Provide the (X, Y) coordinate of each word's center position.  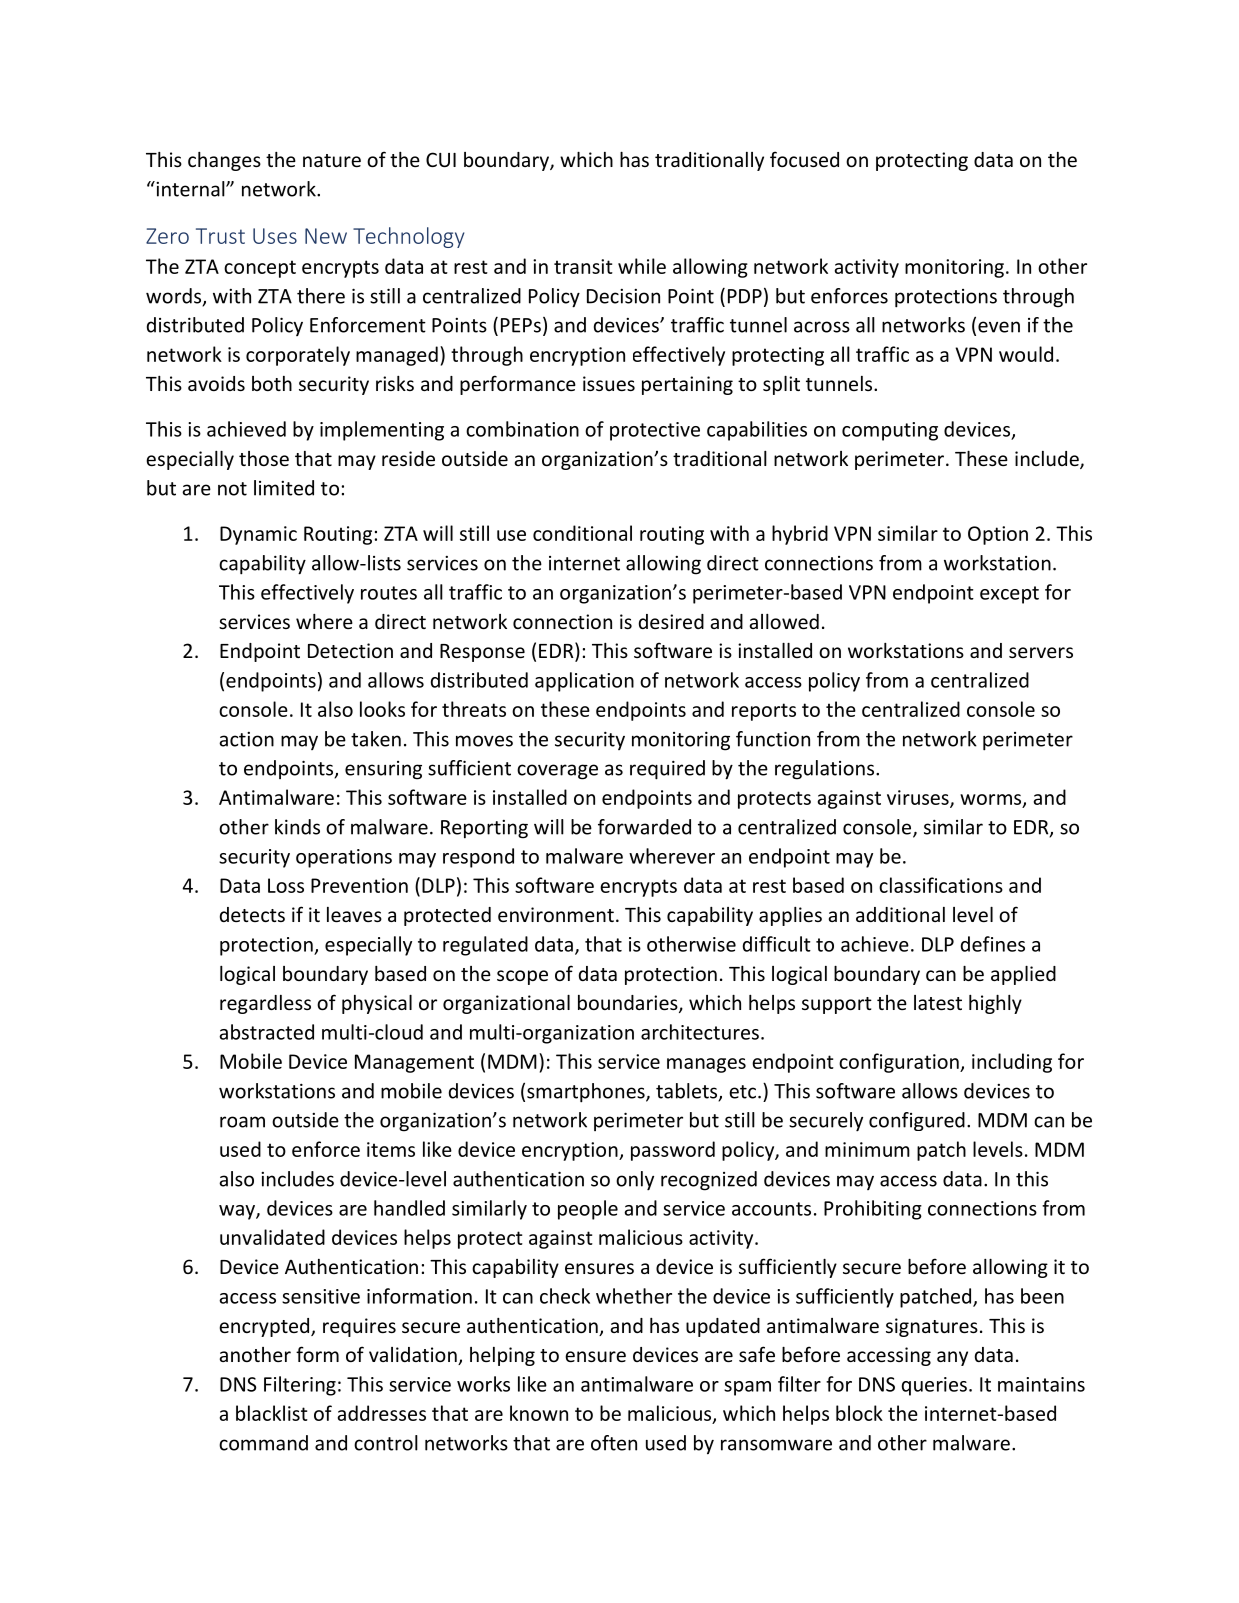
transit (583, 266)
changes (224, 161)
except (1009, 595)
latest (938, 1002)
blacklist (272, 1413)
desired (671, 621)
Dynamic (258, 535)
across (822, 327)
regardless (265, 1004)
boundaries (629, 1004)
